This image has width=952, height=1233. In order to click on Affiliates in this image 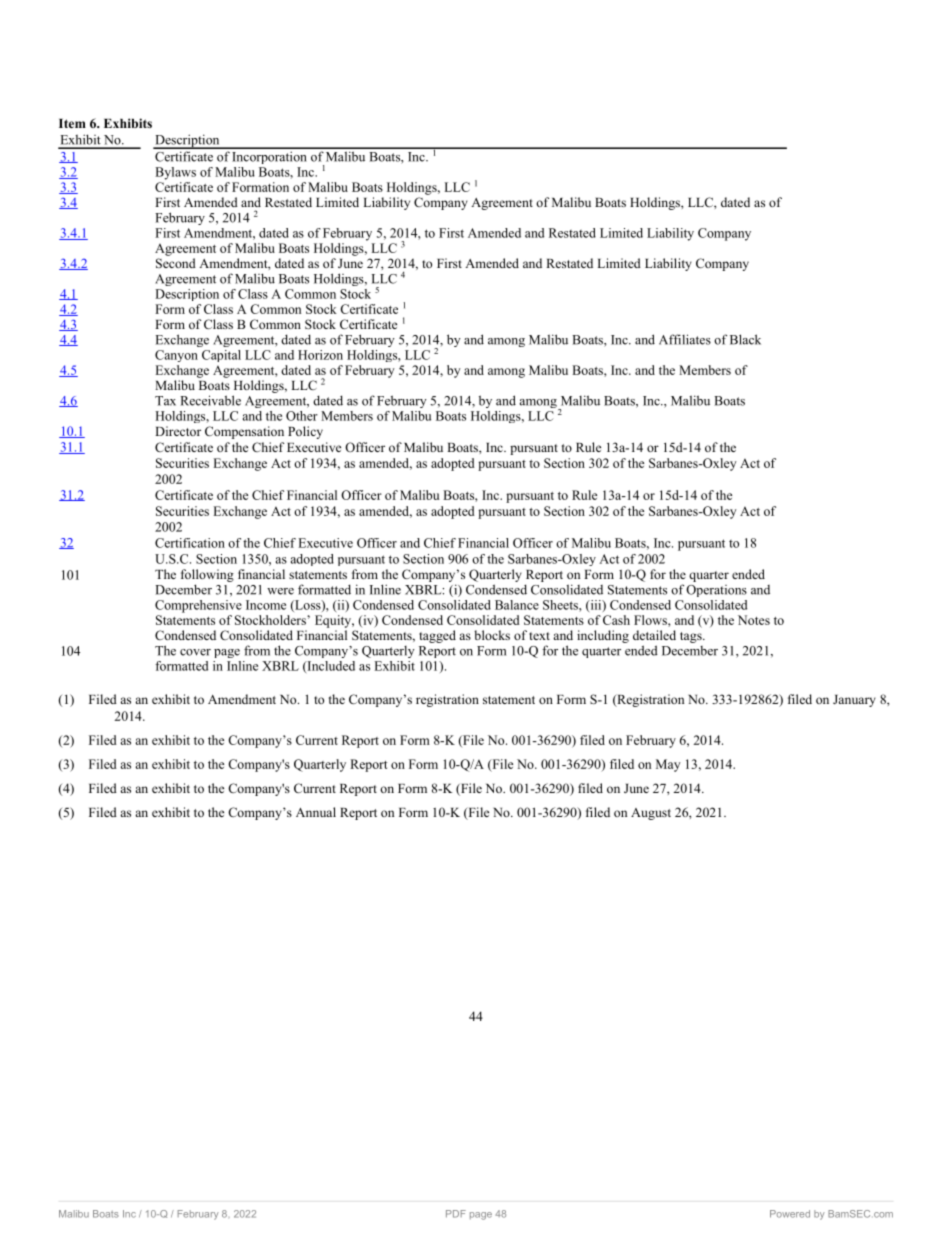, I will do `click(685, 339)`.
